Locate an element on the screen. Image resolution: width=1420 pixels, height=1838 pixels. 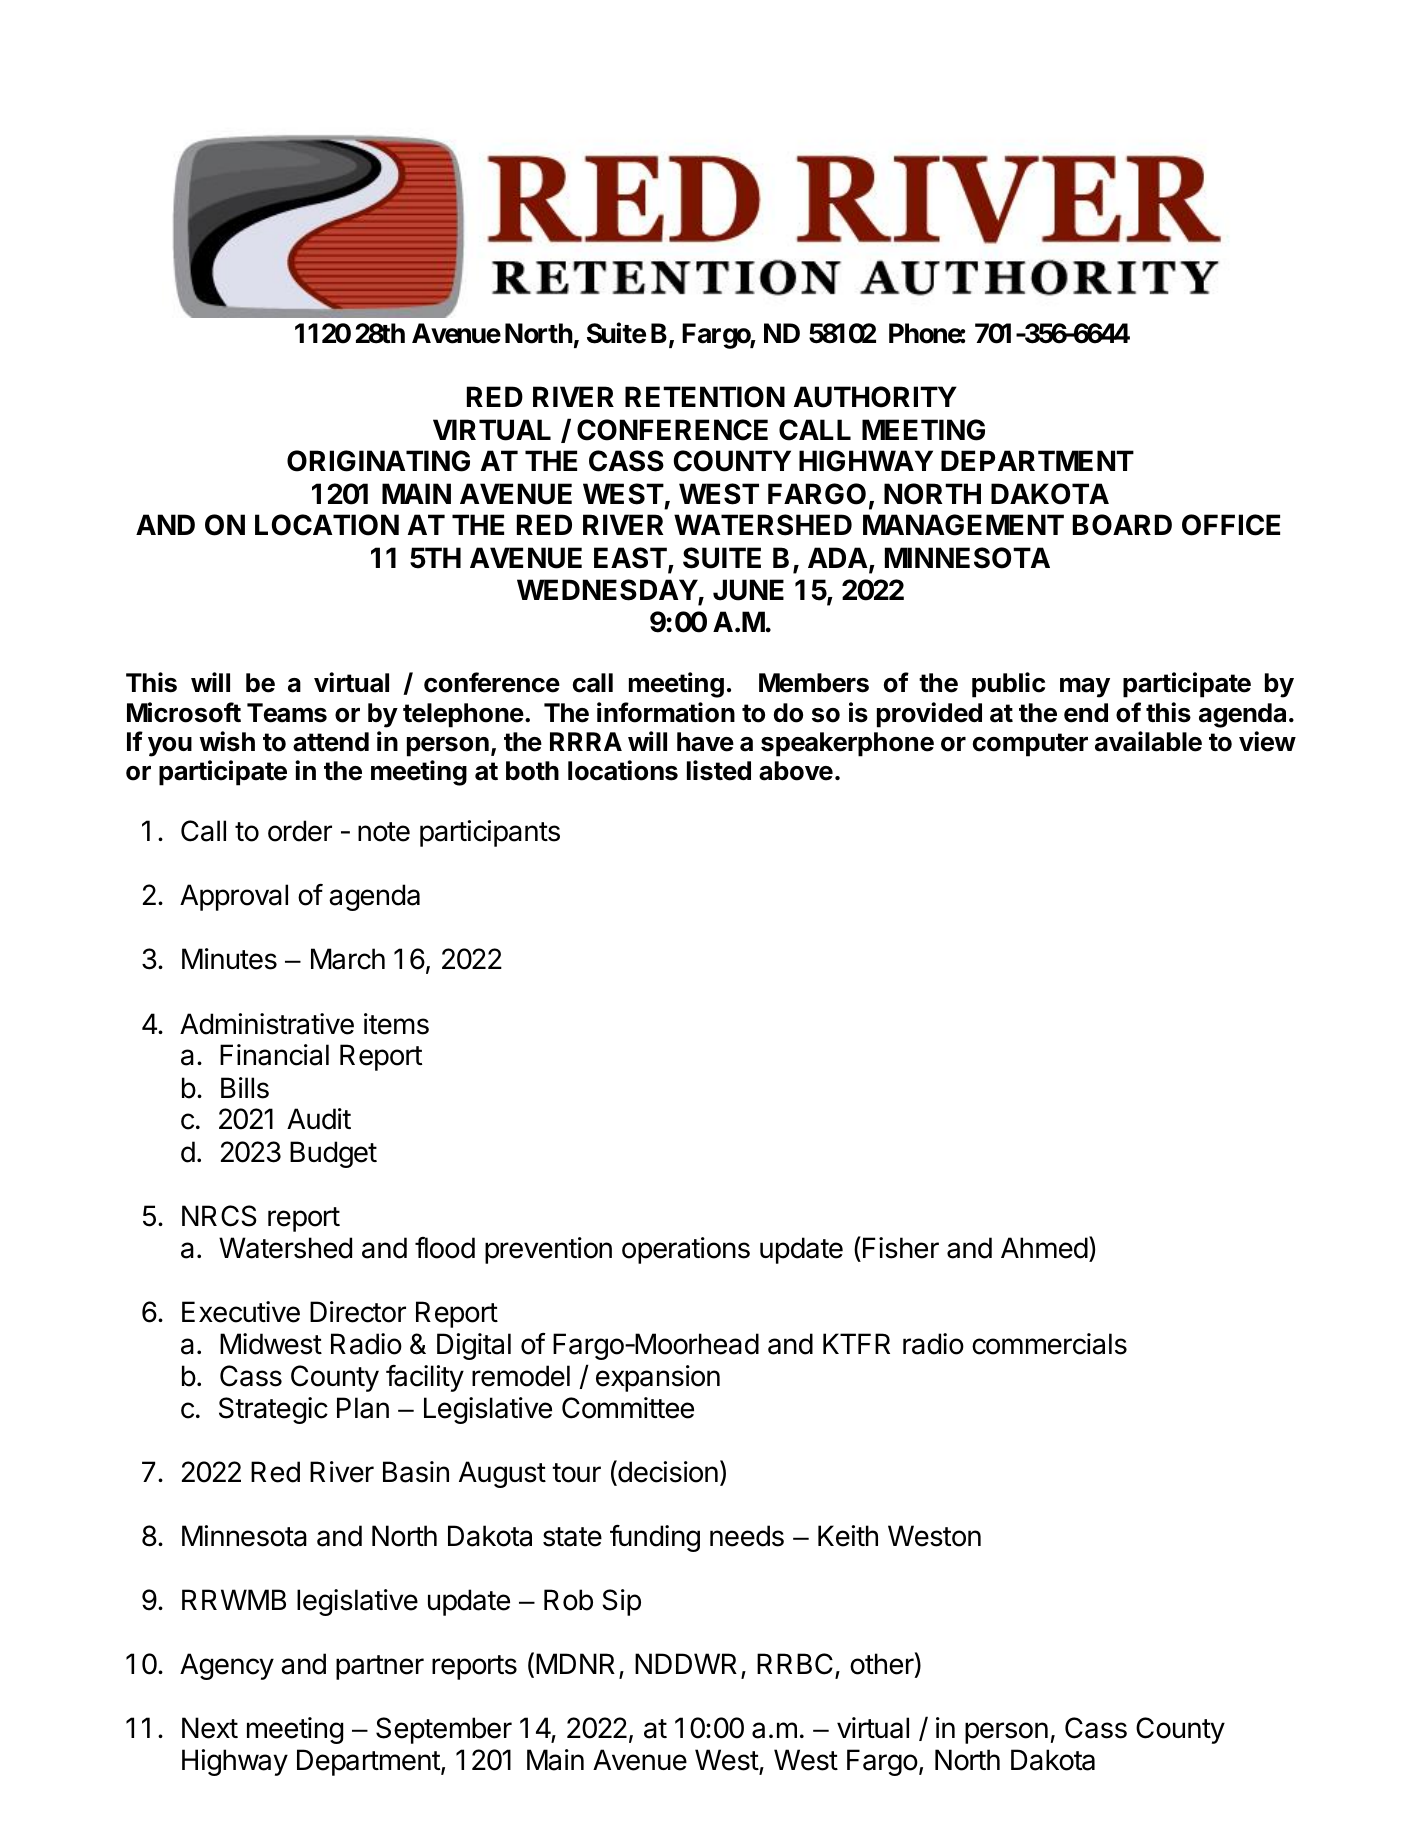
RETENTION is located at coordinates (705, 397).
